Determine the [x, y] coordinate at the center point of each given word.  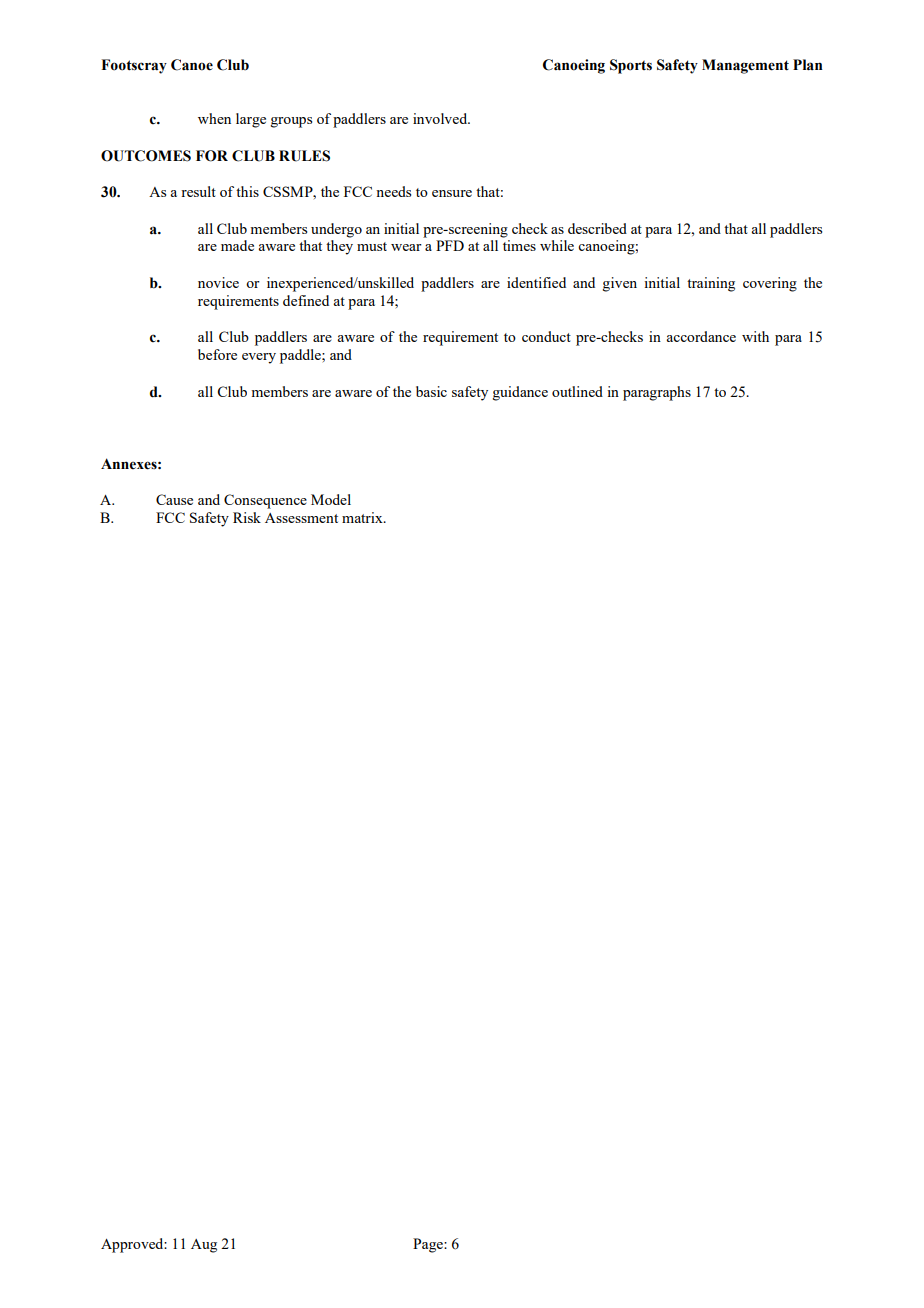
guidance [520, 393]
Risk [247, 517]
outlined [577, 391]
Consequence [265, 501]
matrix [363, 517]
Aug [204, 1246]
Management [745, 66]
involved [441, 118]
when [214, 118]
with [755, 336]
